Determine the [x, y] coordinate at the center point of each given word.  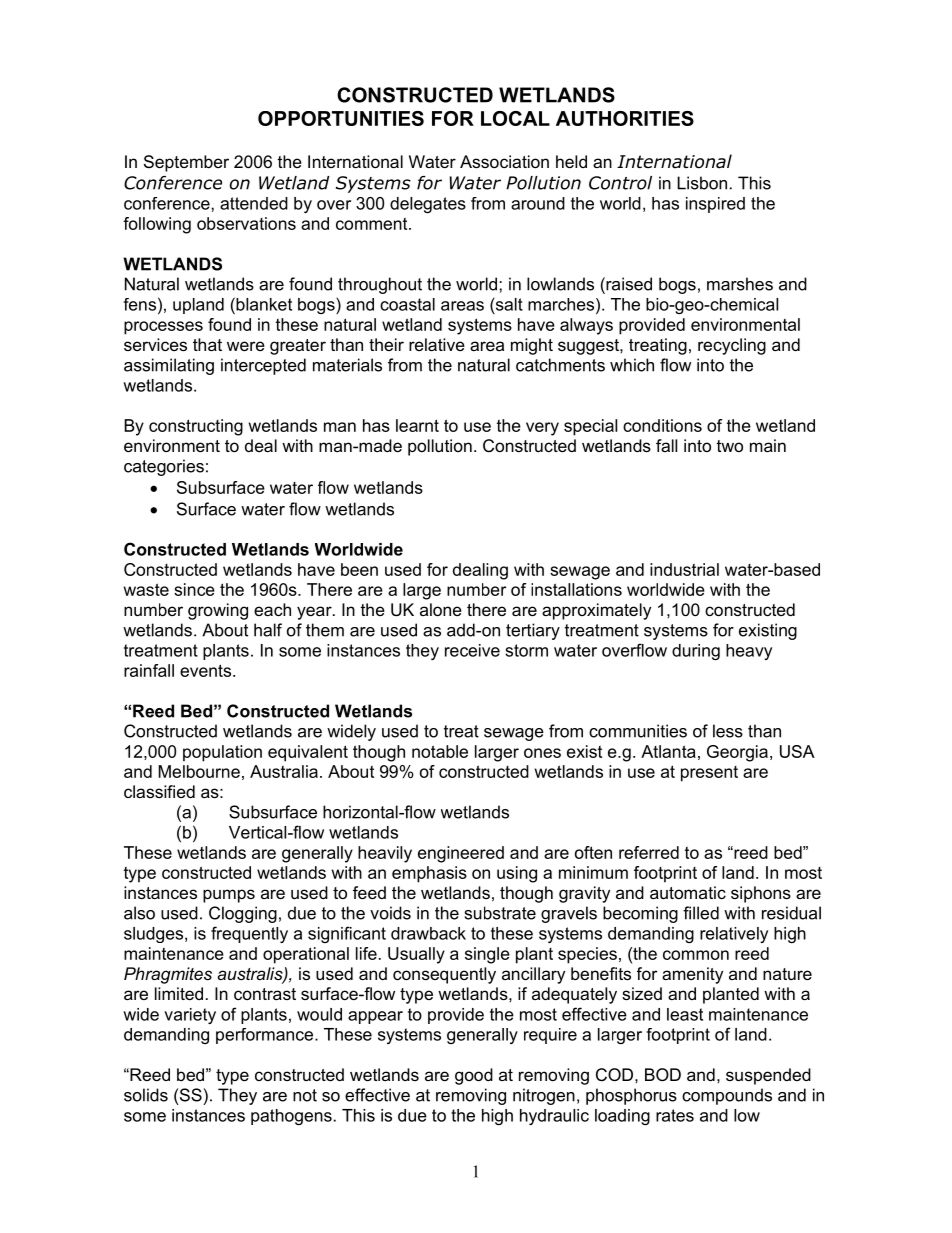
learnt [417, 425]
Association [504, 161]
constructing [196, 427]
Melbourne [199, 771]
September [186, 163]
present [709, 774]
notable [440, 751]
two [730, 446]
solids [146, 1095]
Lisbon [702, 183]
